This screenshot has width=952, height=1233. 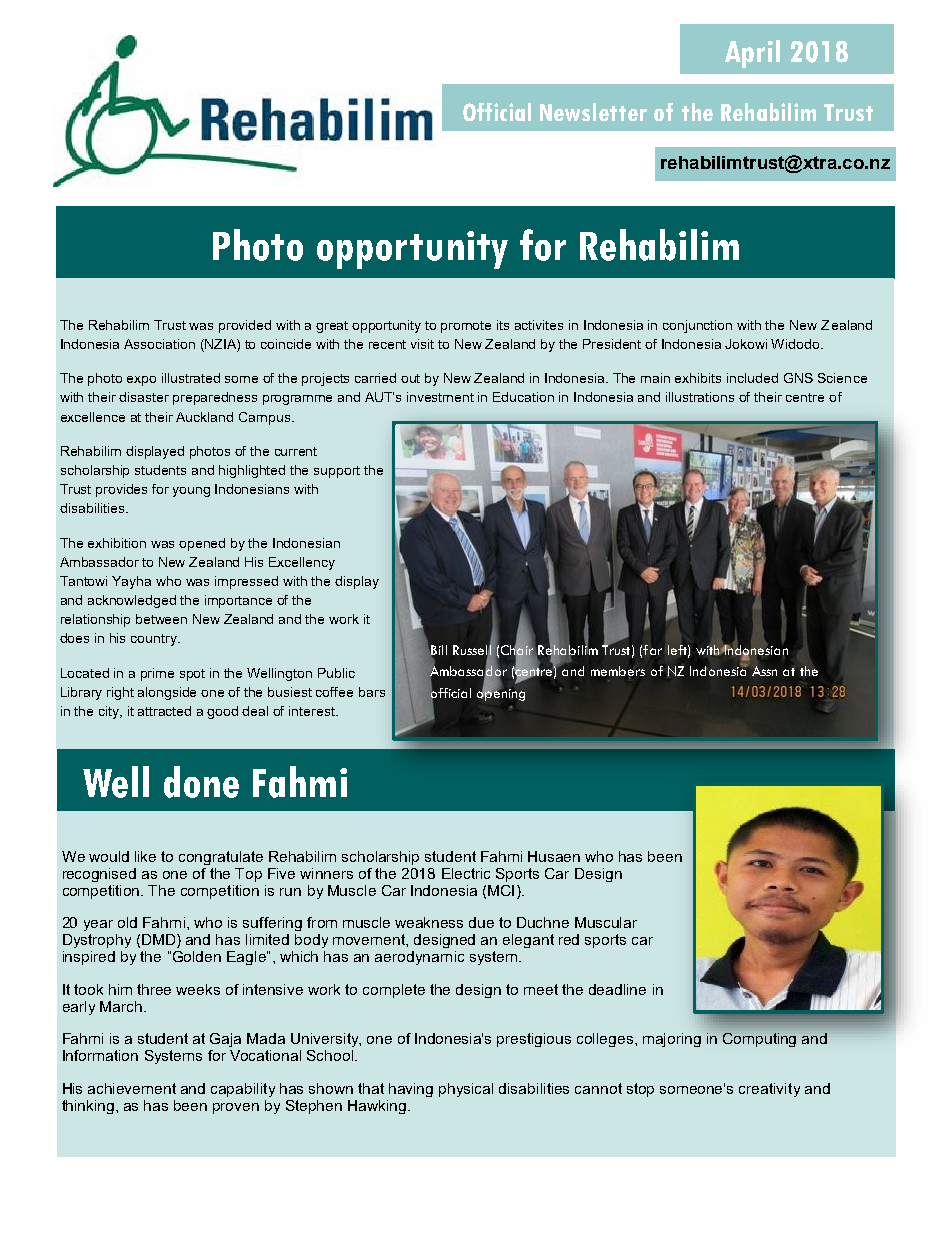 I want to click on achievement, so click(x=132, y=1088).
